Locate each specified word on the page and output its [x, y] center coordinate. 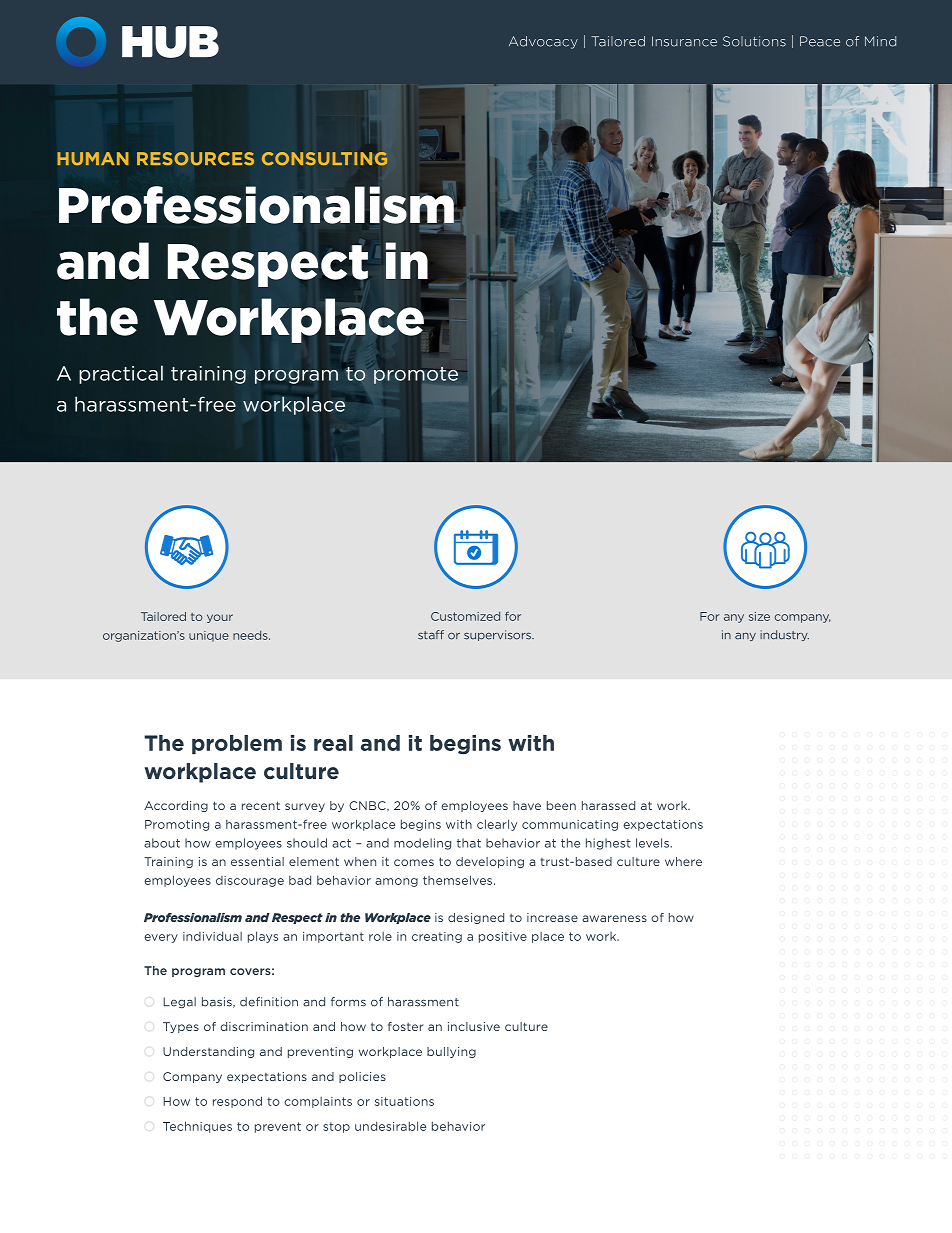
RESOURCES [195, 159]
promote [416, 375]
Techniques [197, 1127]
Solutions [754, 41]
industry [784, 635]
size [759, 616]
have [527, 805]
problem [237, 744]
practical [121, 374]
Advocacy [543, 42]
